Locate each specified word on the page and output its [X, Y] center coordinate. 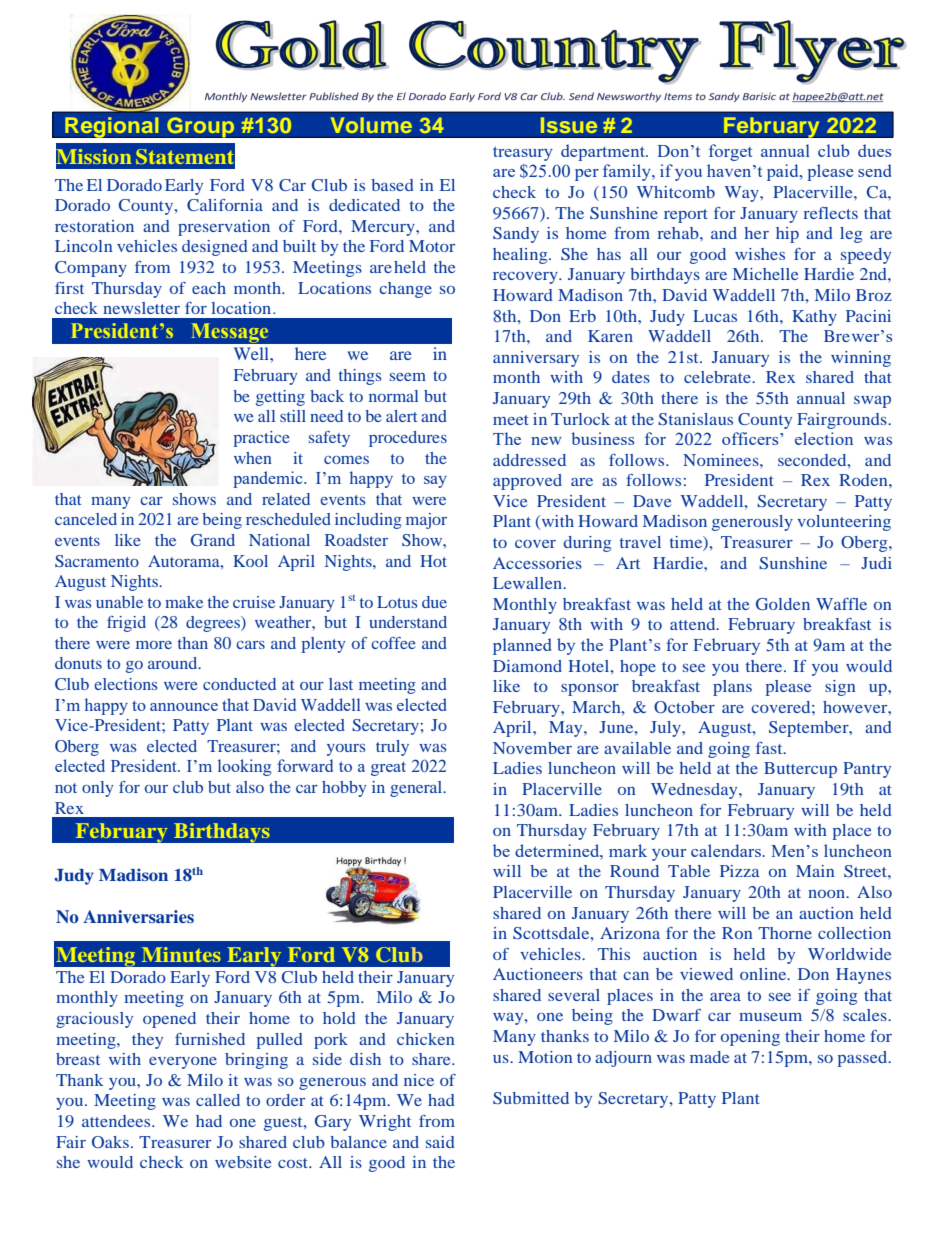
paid [784, 172]
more [154, 645]
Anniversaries [138, 916]
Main [815, 871]
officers [751, 438]
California [225, 205]
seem [408, 377]
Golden [783, 604]
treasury [523, 153]
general [417, 789]
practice [262, 439]
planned [522, 646]
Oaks [110, 1142]
